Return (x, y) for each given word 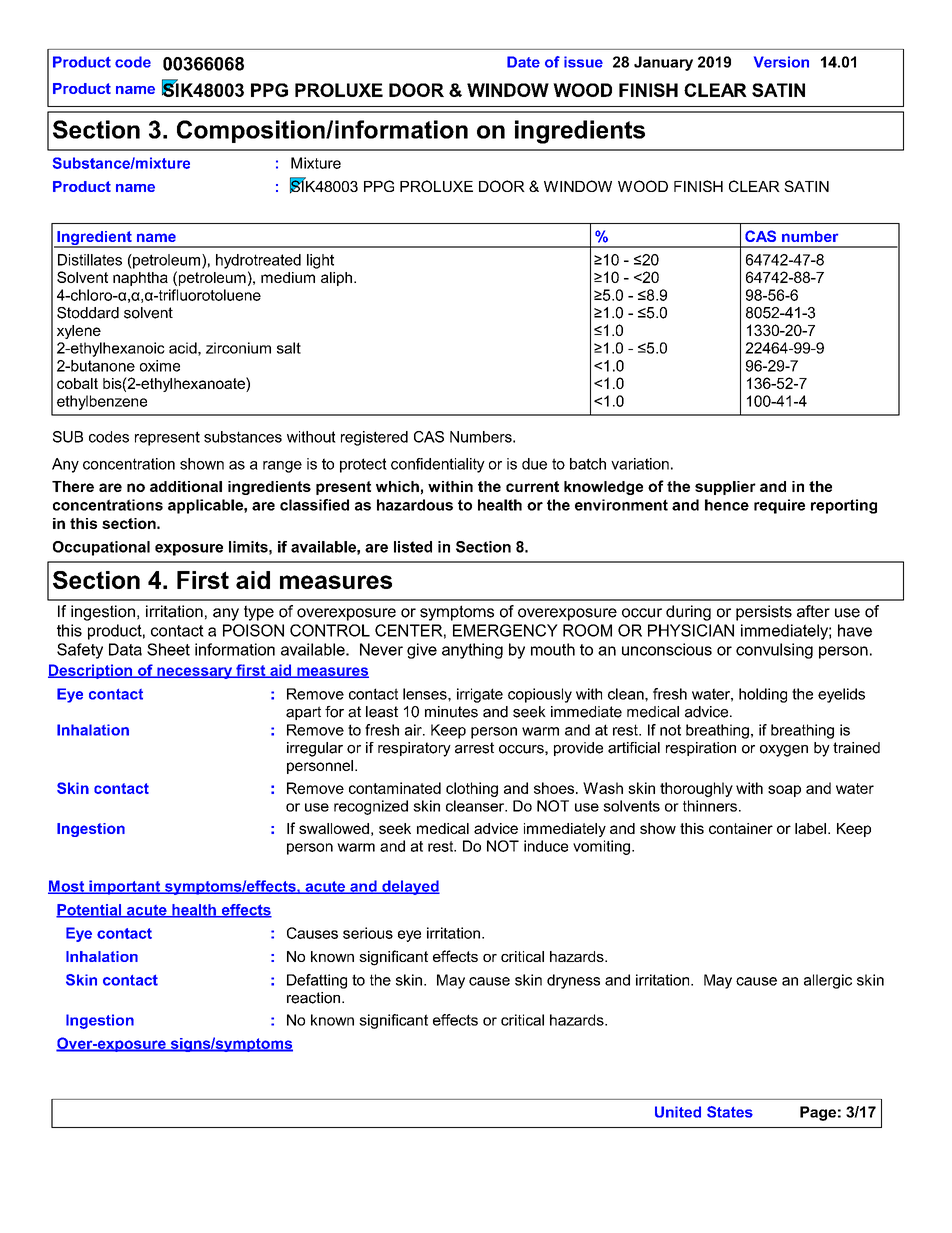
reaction (313, 998)
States (730, 1112)
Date (523, 62)
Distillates (90, 260)
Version (781, 62)
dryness (573, 981)
